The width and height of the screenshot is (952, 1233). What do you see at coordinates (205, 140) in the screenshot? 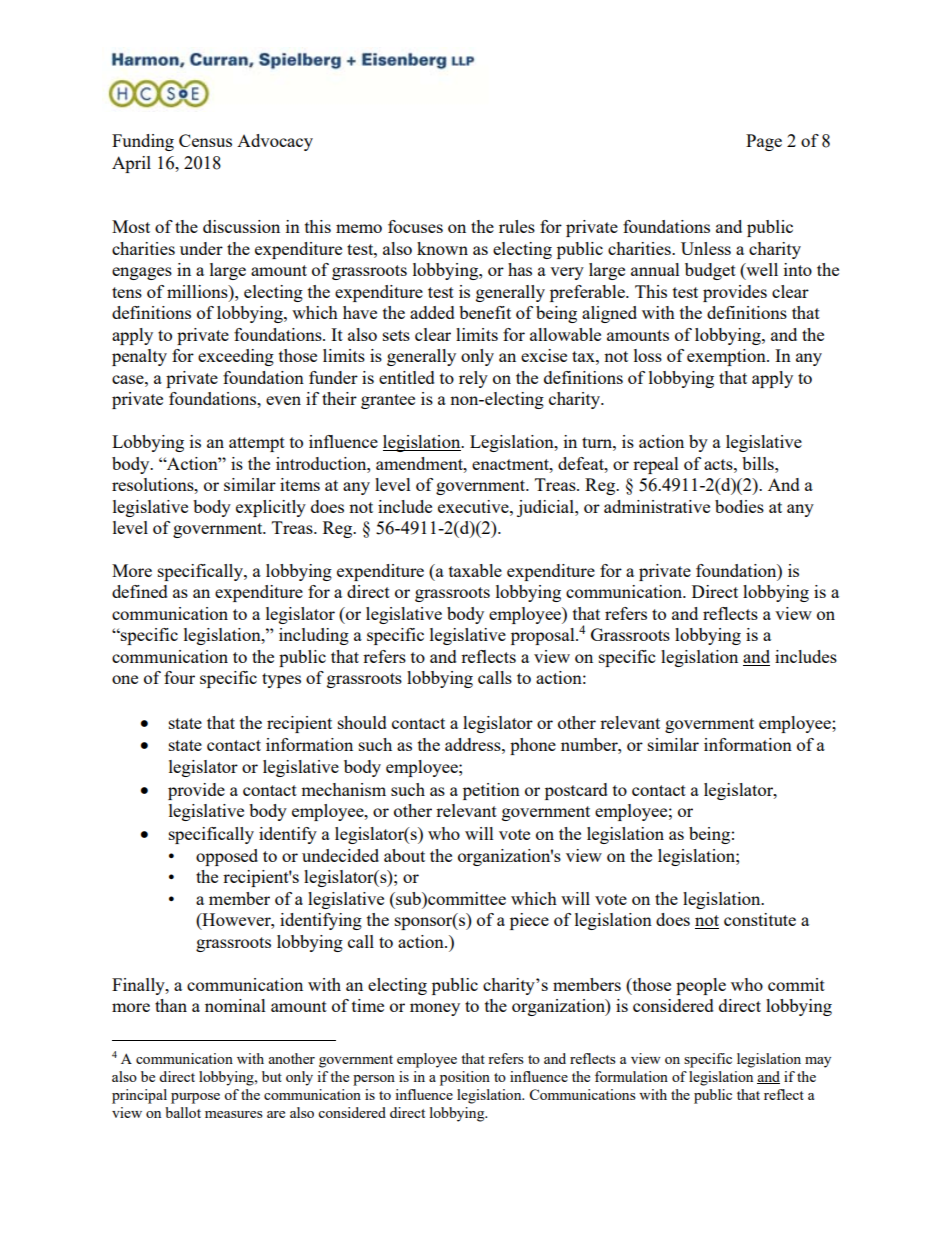
I see `Census` at bounding box center [205, 140].
